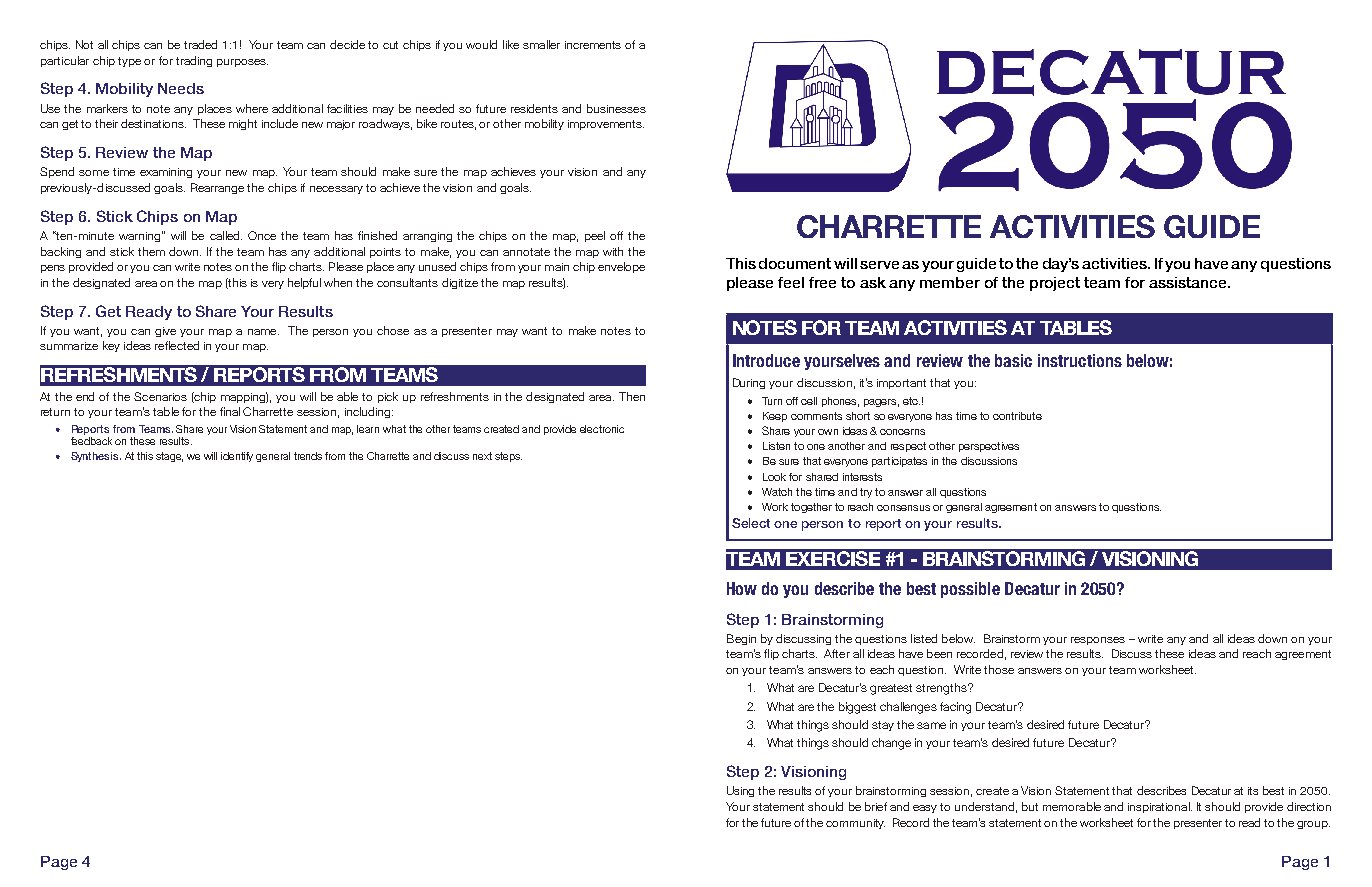 This document has height=887, width=1372. What do you see at coordinates (616, 108) in the document?
I see `businesses` at bounding box center [616, 108].
